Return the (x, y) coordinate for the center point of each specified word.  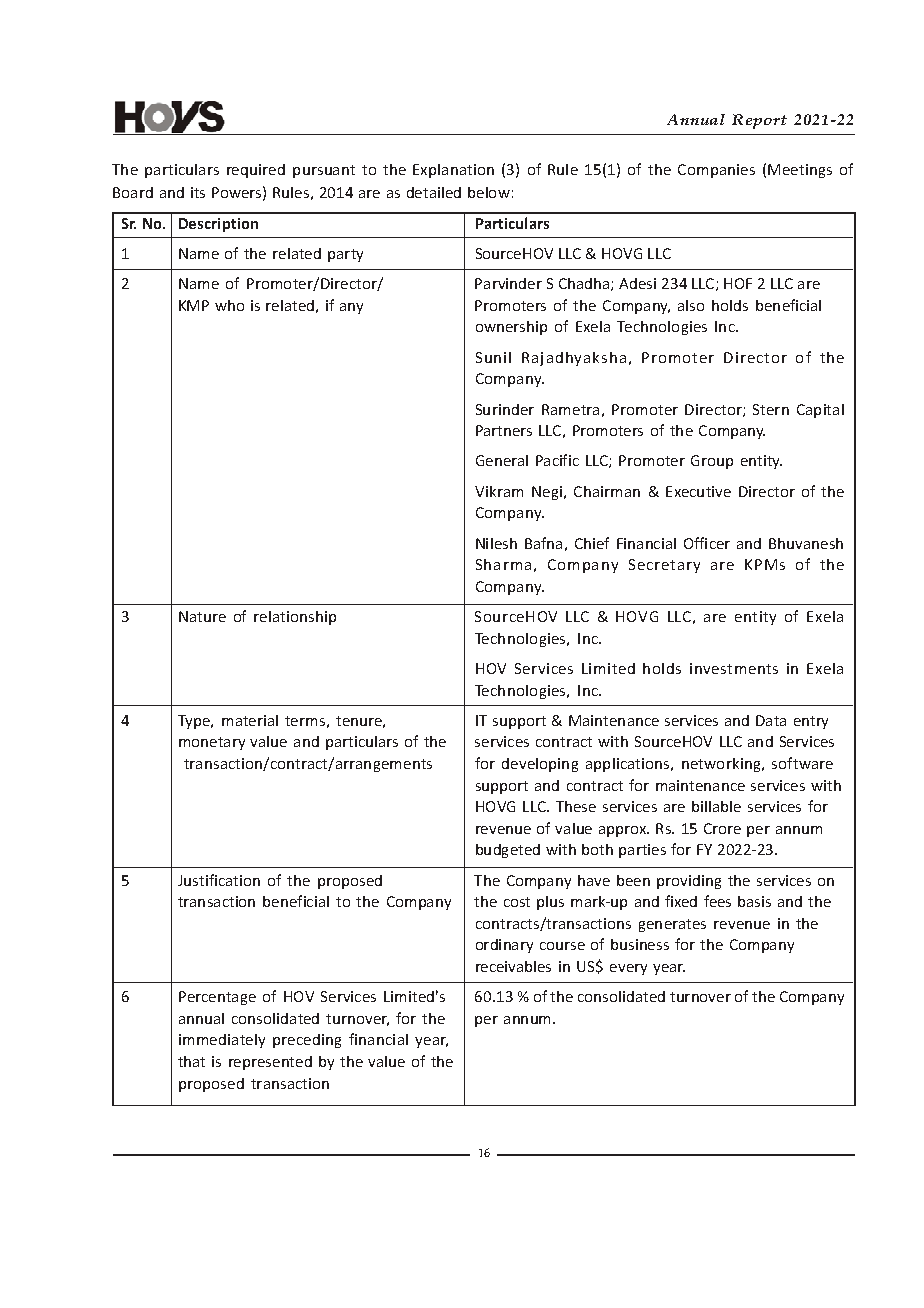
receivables (513, 966)
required (256, 171)
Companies (716, 171)
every (628, 969)
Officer (707, 543)
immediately (222, 1041)
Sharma (503, 564)
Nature (202, 616)
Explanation (453, 171)
